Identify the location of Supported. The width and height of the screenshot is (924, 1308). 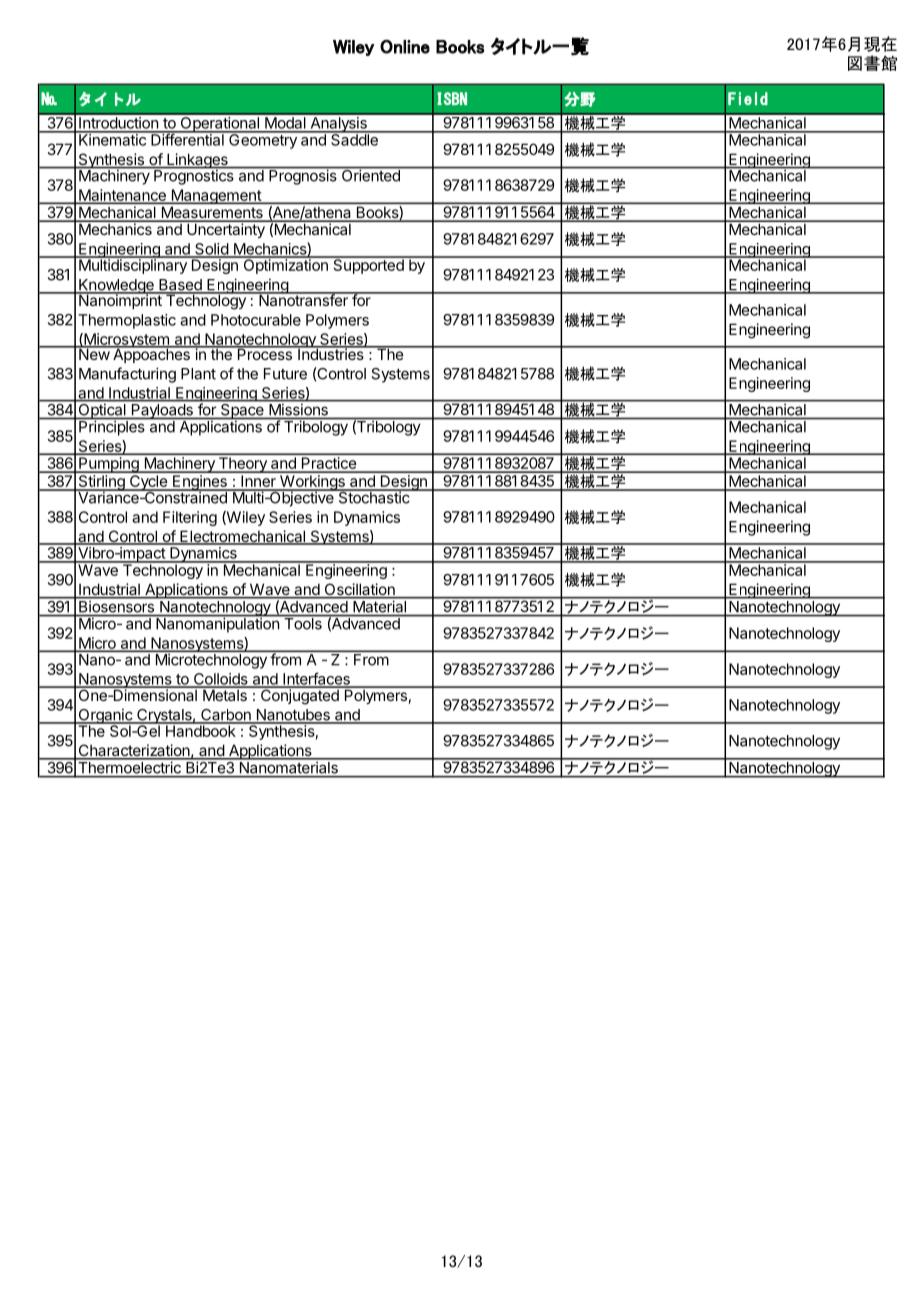
(368, 265).
